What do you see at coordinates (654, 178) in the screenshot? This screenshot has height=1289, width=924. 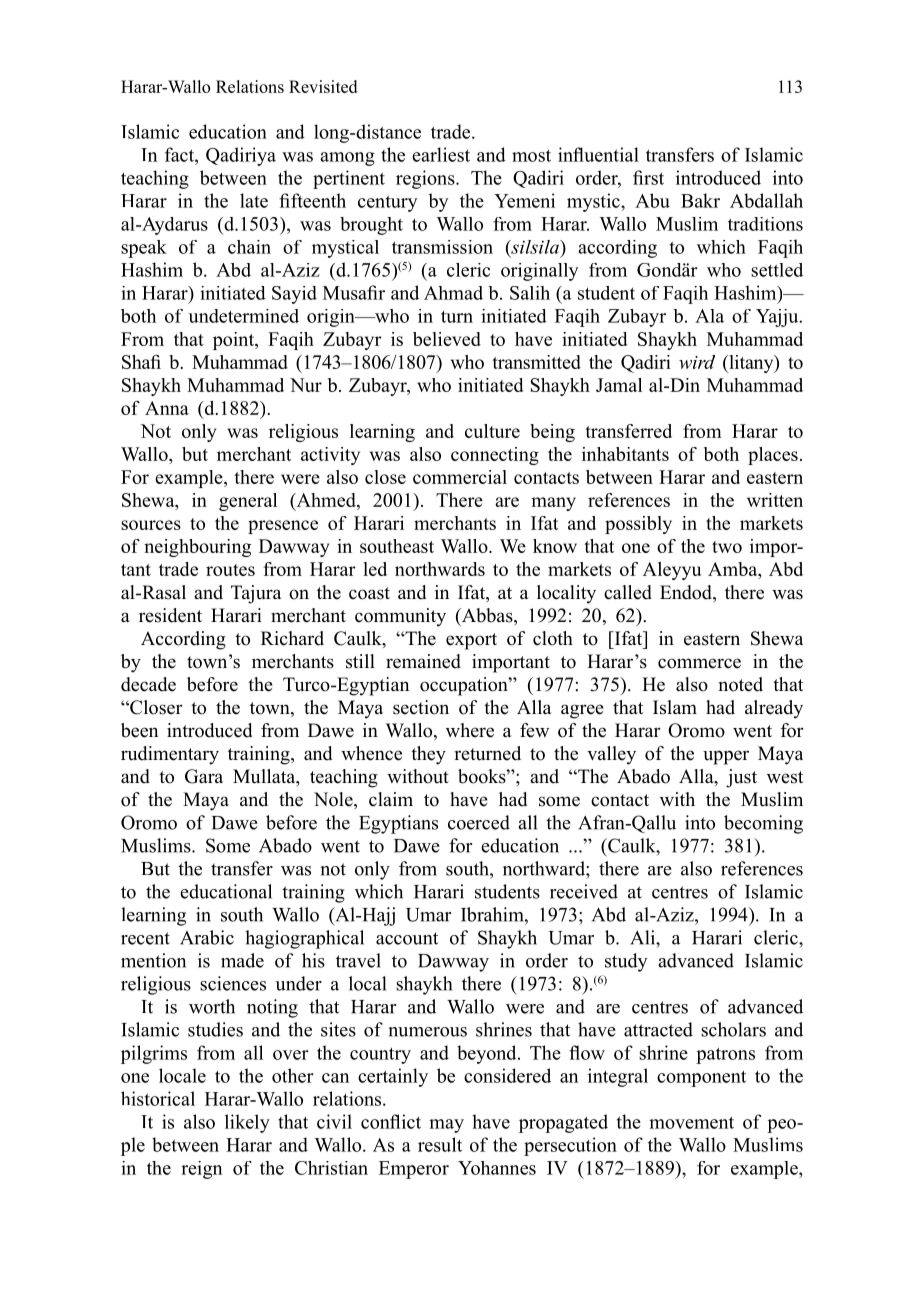 I see `rst` at bounding box center [654, 178].
